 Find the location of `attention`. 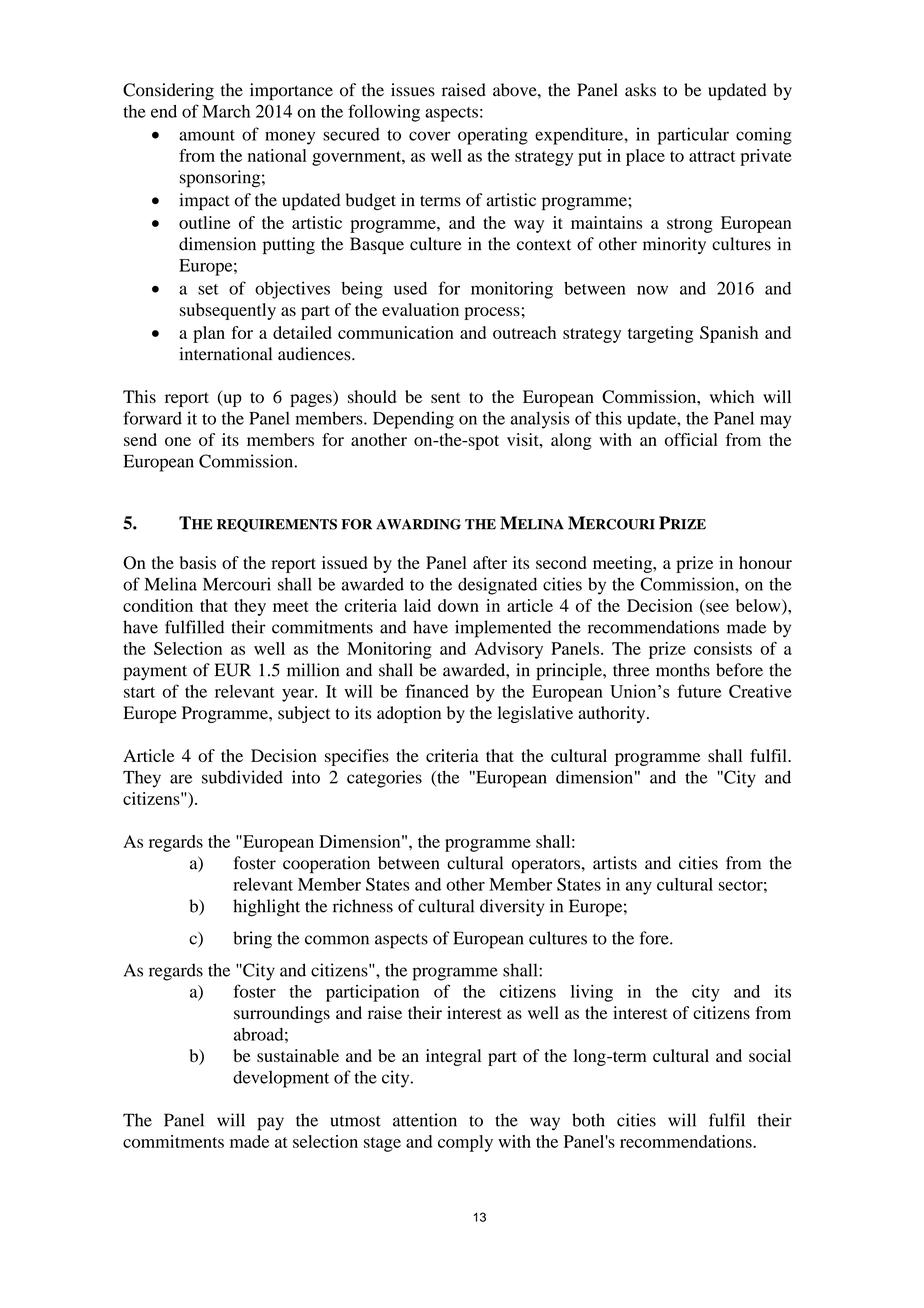

attention is located at coordinates (425, 1120).
